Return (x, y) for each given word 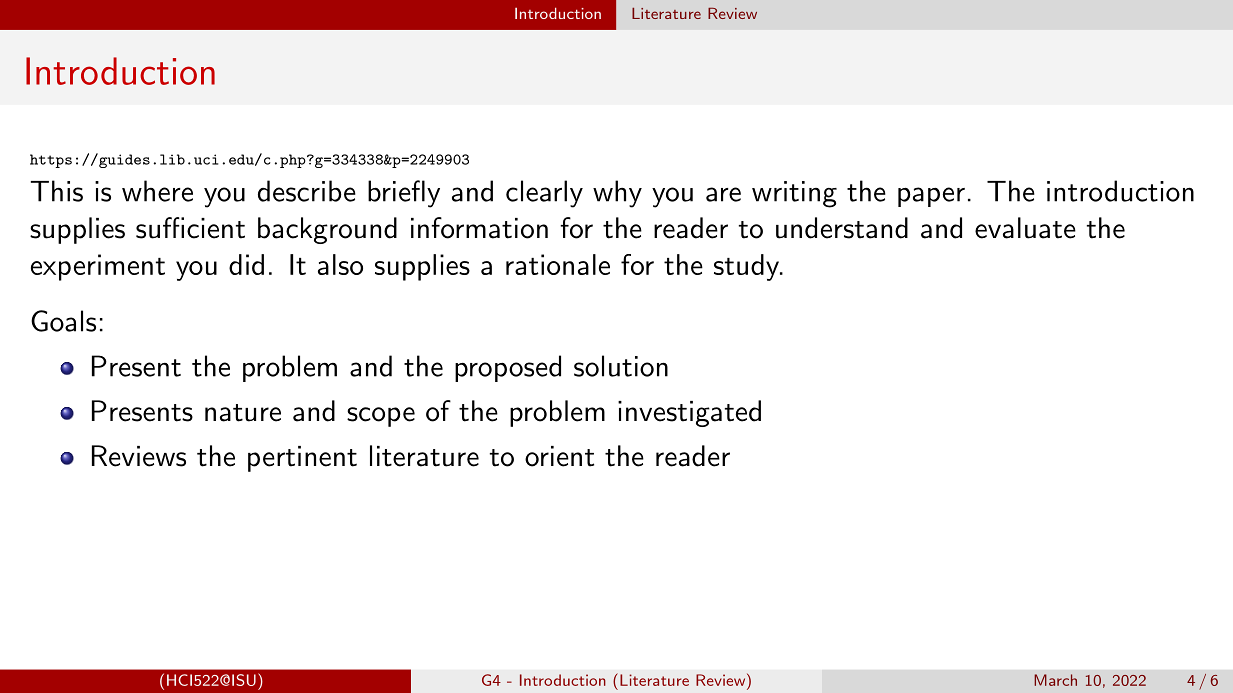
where (157, 191)
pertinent (302, 459)
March (1055, 680)
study (747, 267)
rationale (558, 264)
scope (381, 417)
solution (621, 366)
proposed (508, 368)
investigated (689, 413)
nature (243, 413)
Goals (63, 321)
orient (559, 456)
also (340, 264)
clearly (544, 194)
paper (931, 197)
